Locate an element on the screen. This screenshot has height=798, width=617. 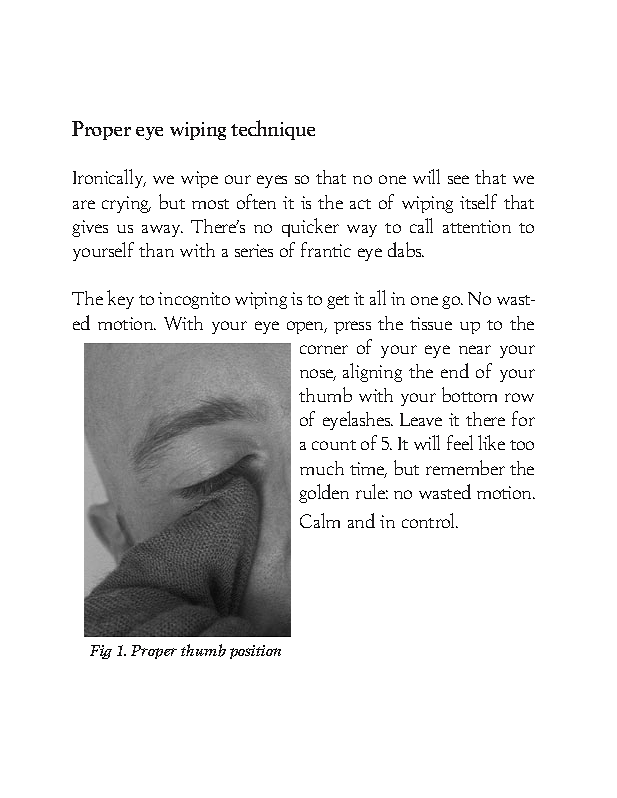
control is located at coordinates (430, 520).
